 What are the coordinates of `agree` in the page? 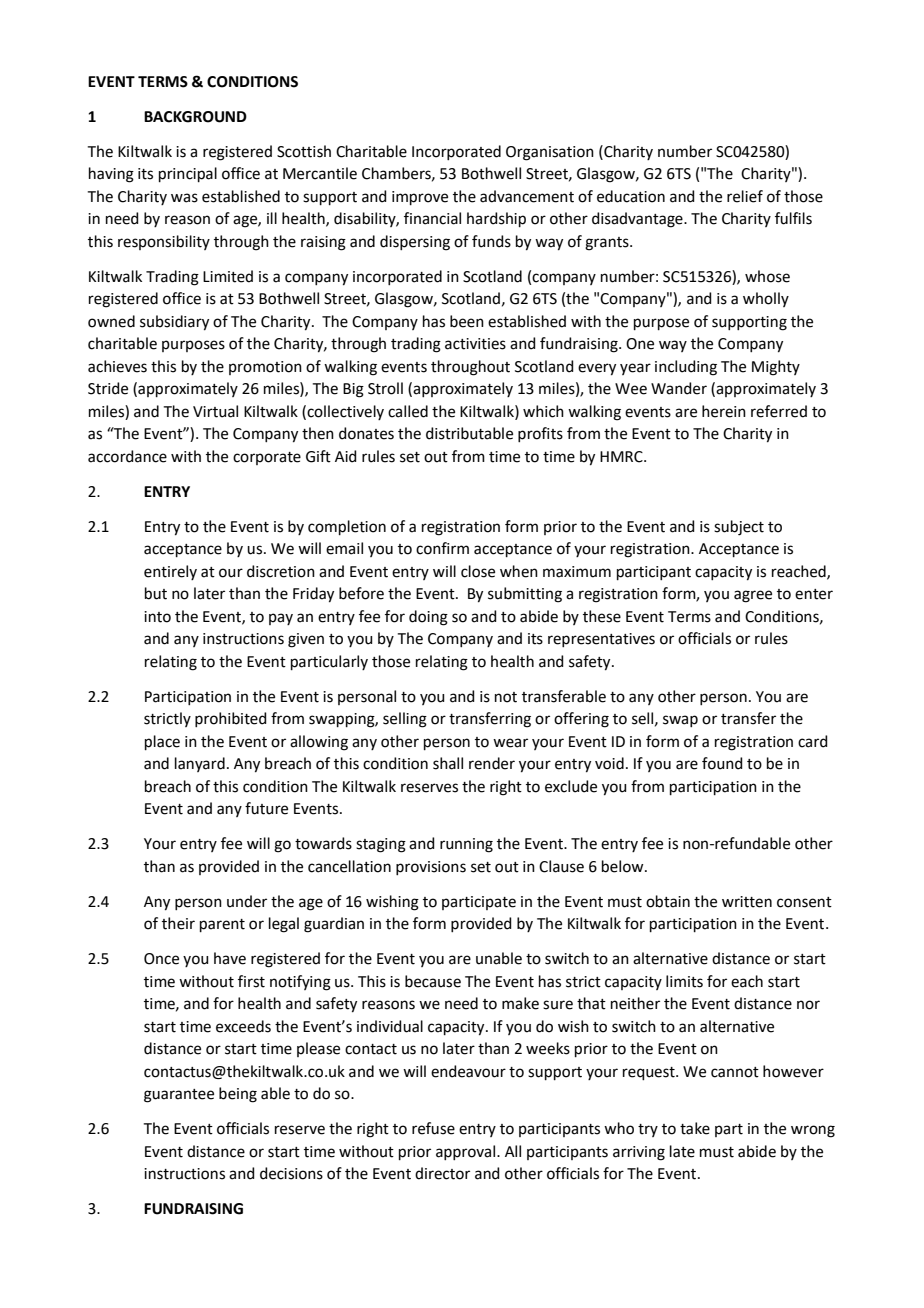 It's located at (753, 596).
